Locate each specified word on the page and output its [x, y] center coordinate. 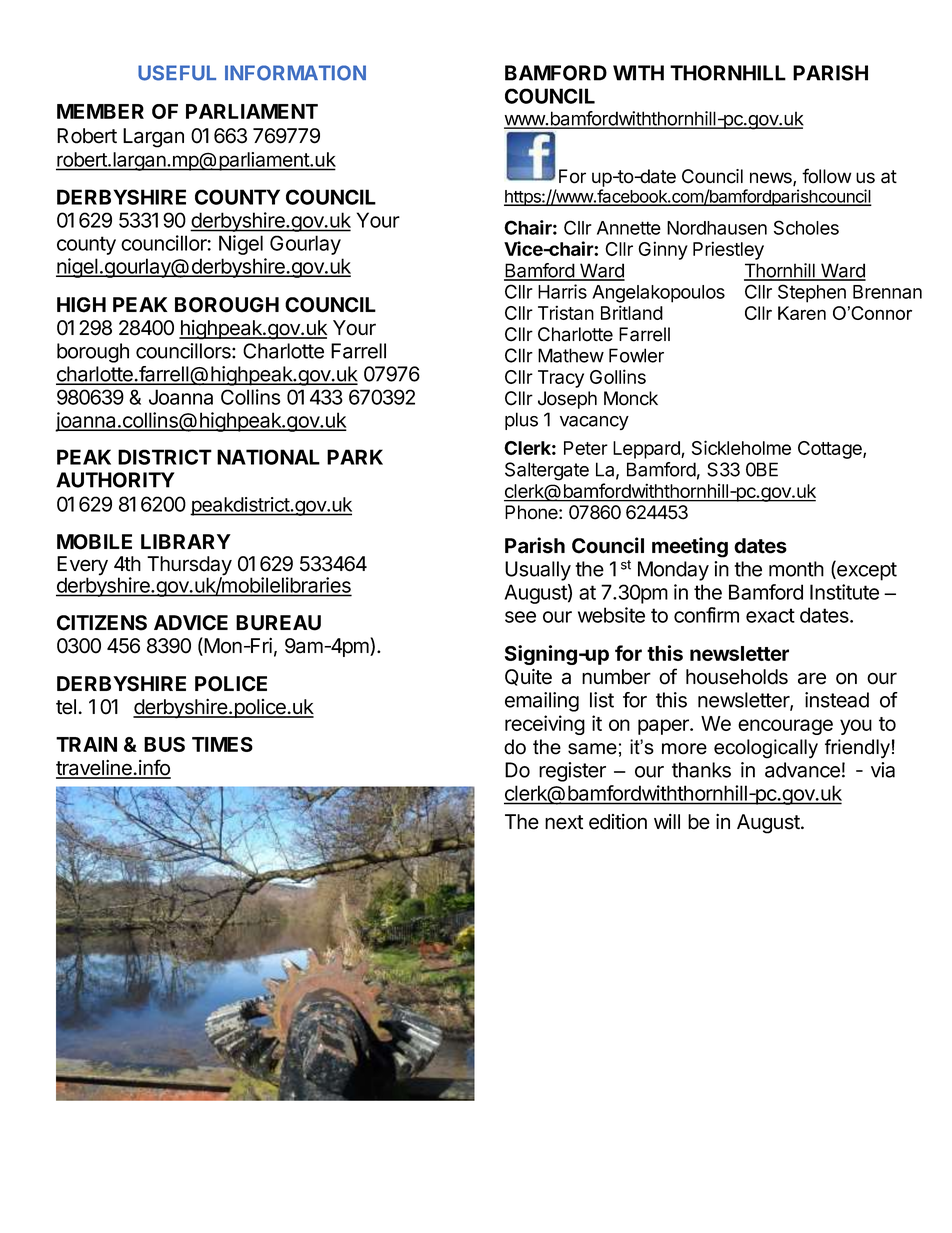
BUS [164, 744]
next [564, 822]
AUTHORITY [115, 480]
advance [802, 770]
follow [827, 176]
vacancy [594, 423]
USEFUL [177, 73]
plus [521, 421]
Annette [629, 228]
